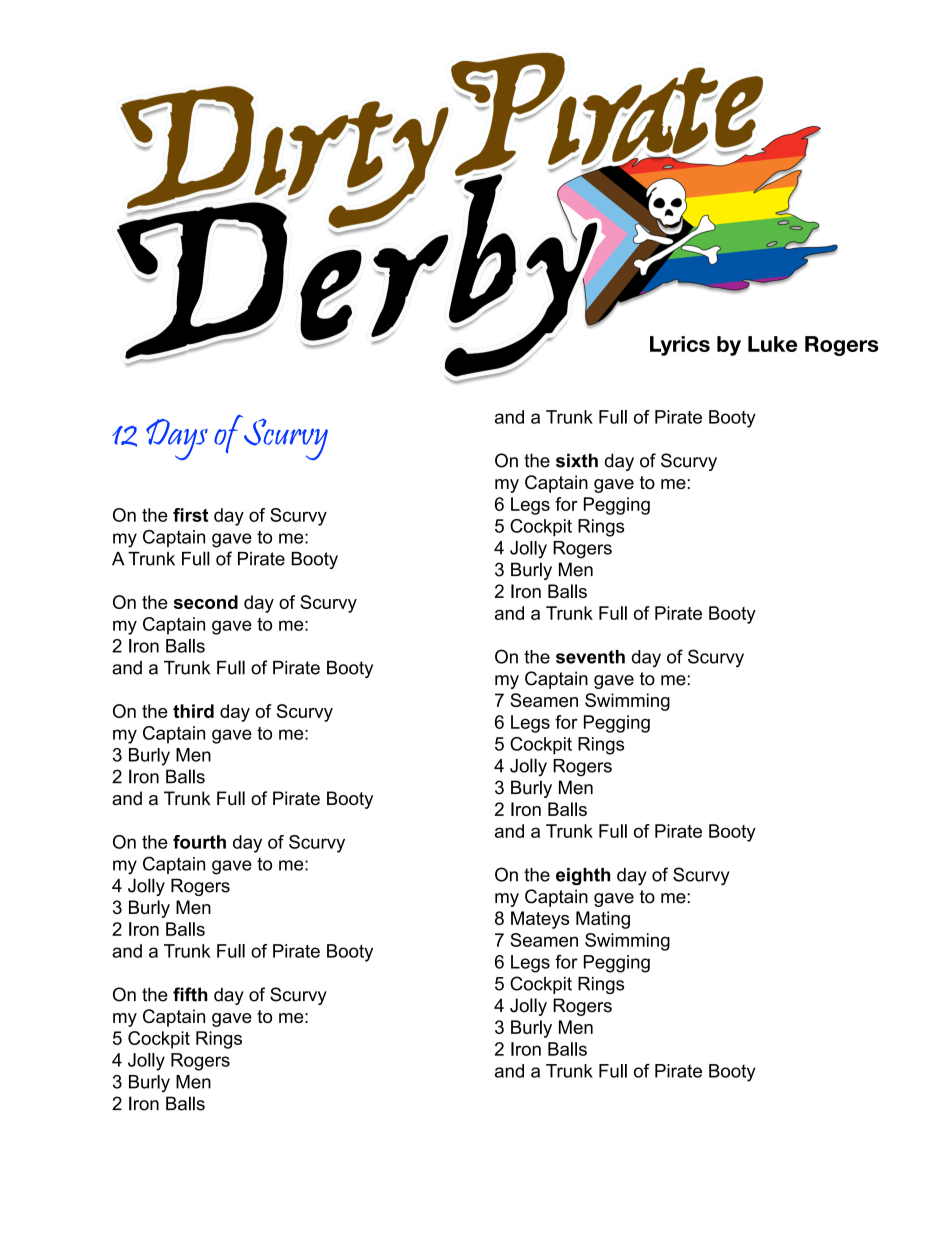 This screenshot has height=1233, width=952. Describe the element at coordinates (680, 346) in the screenshot. I see `Lyrics` at that location.
